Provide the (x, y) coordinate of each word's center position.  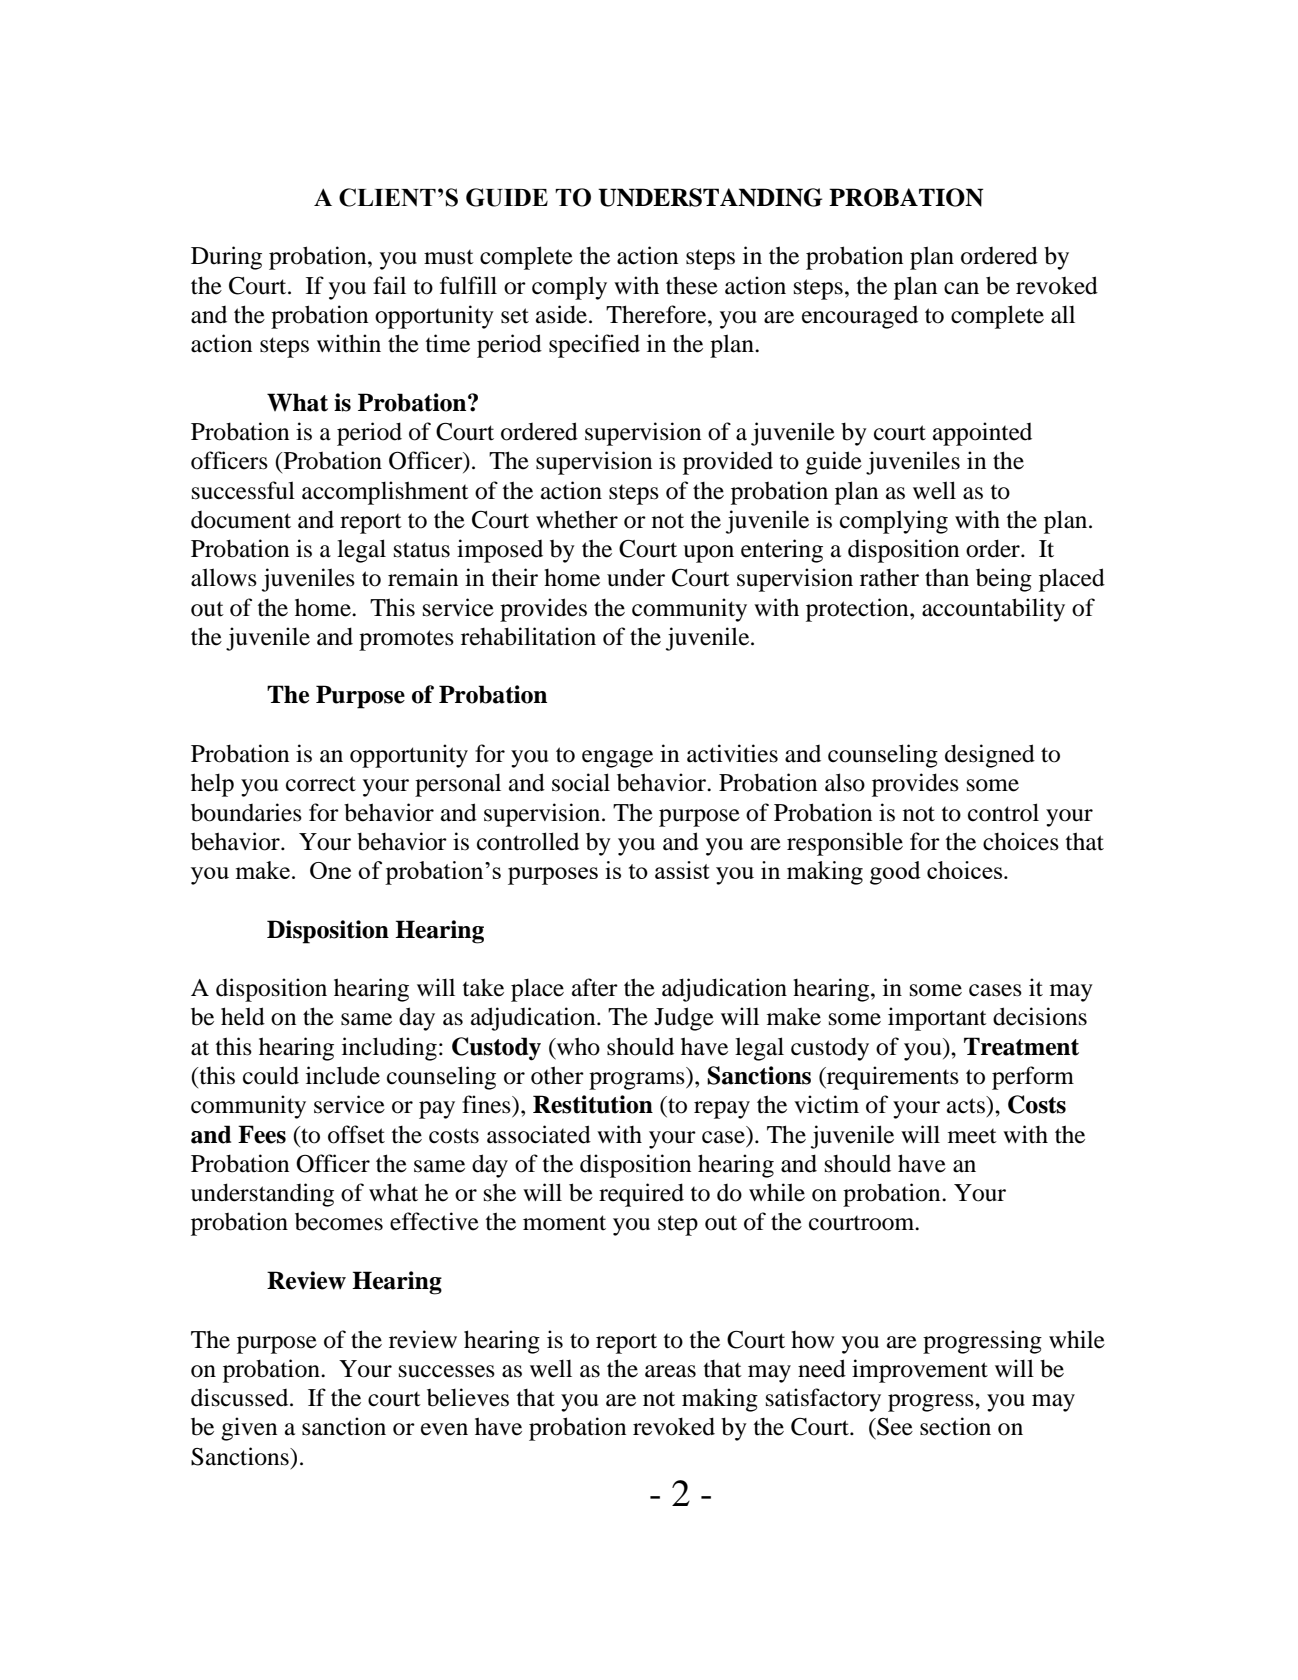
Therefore (657, 314)
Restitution (593, 1104)
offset (356, 1134)
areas (670, 1371)
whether (577, 519)
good (895, 873)
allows (224, 577)
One (330, 870)
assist (682, 870)
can (961, 288)
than (947, 578)
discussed (241, 1397)
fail (389, 285)
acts (967, 1105)
